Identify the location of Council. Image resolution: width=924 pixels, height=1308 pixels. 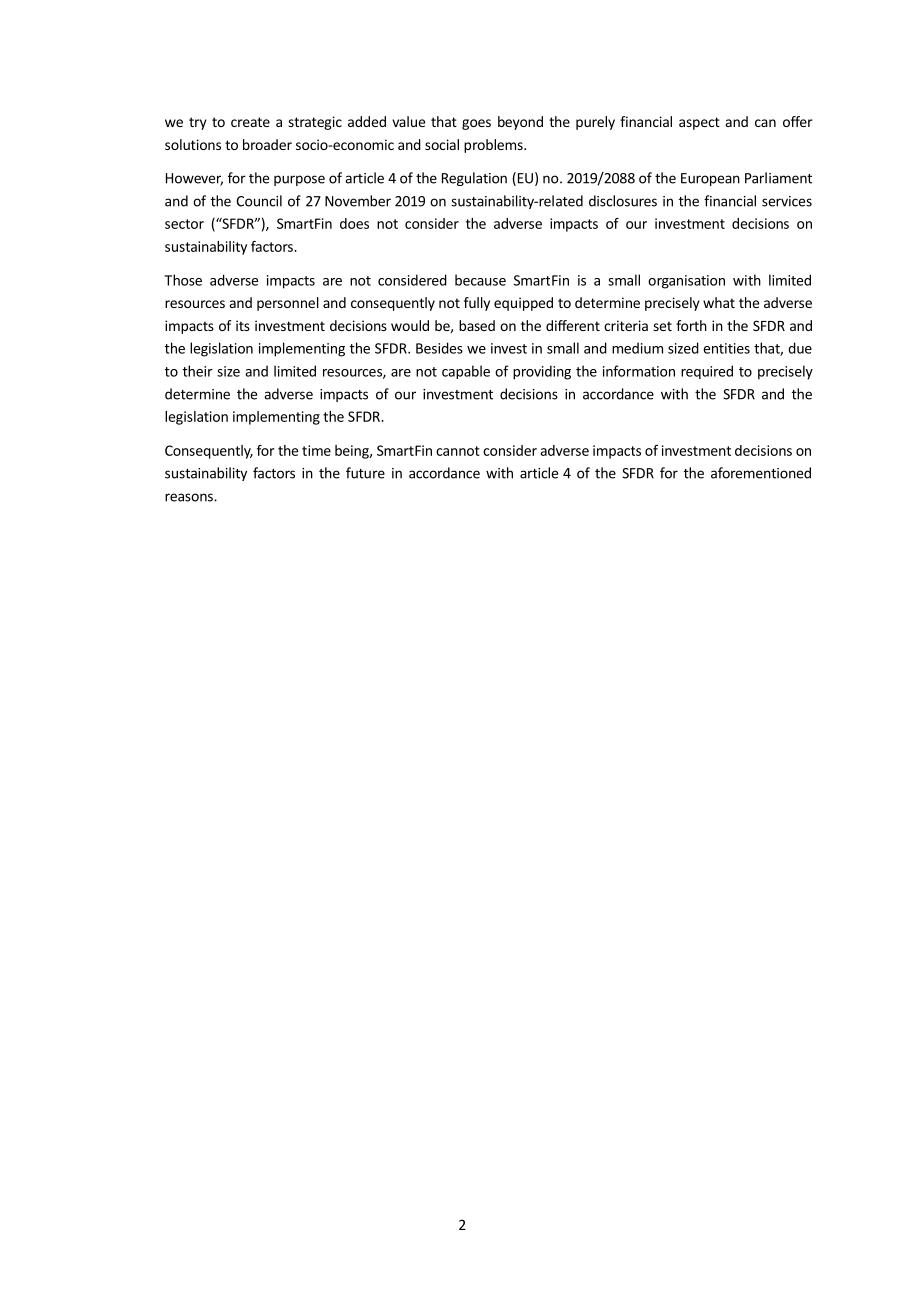
(259, 201).
